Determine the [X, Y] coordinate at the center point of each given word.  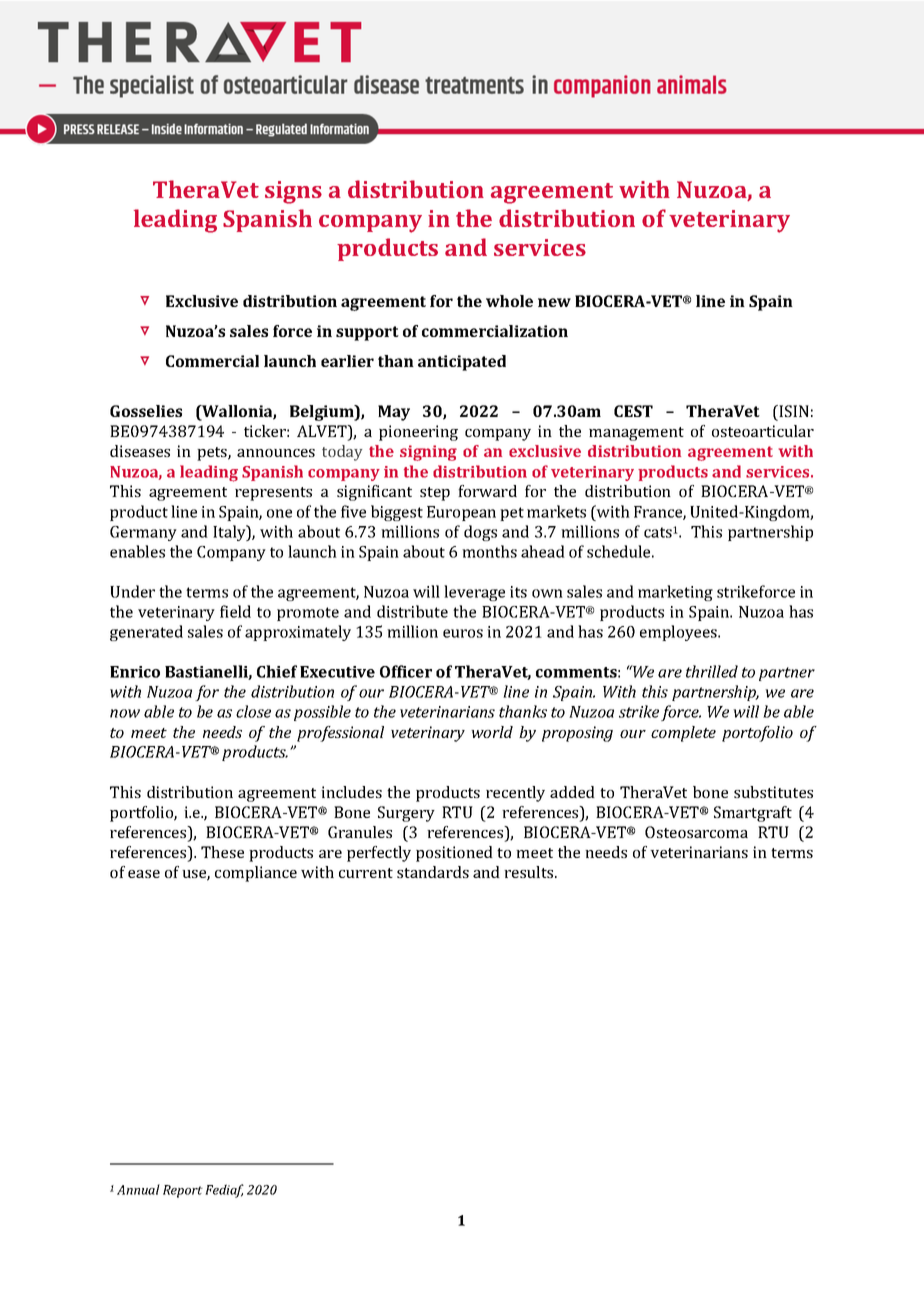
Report [183, 1191]
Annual [138, 1189]
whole [509, 301]
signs [293, 192]
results [530, 872]
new [554, 302]
